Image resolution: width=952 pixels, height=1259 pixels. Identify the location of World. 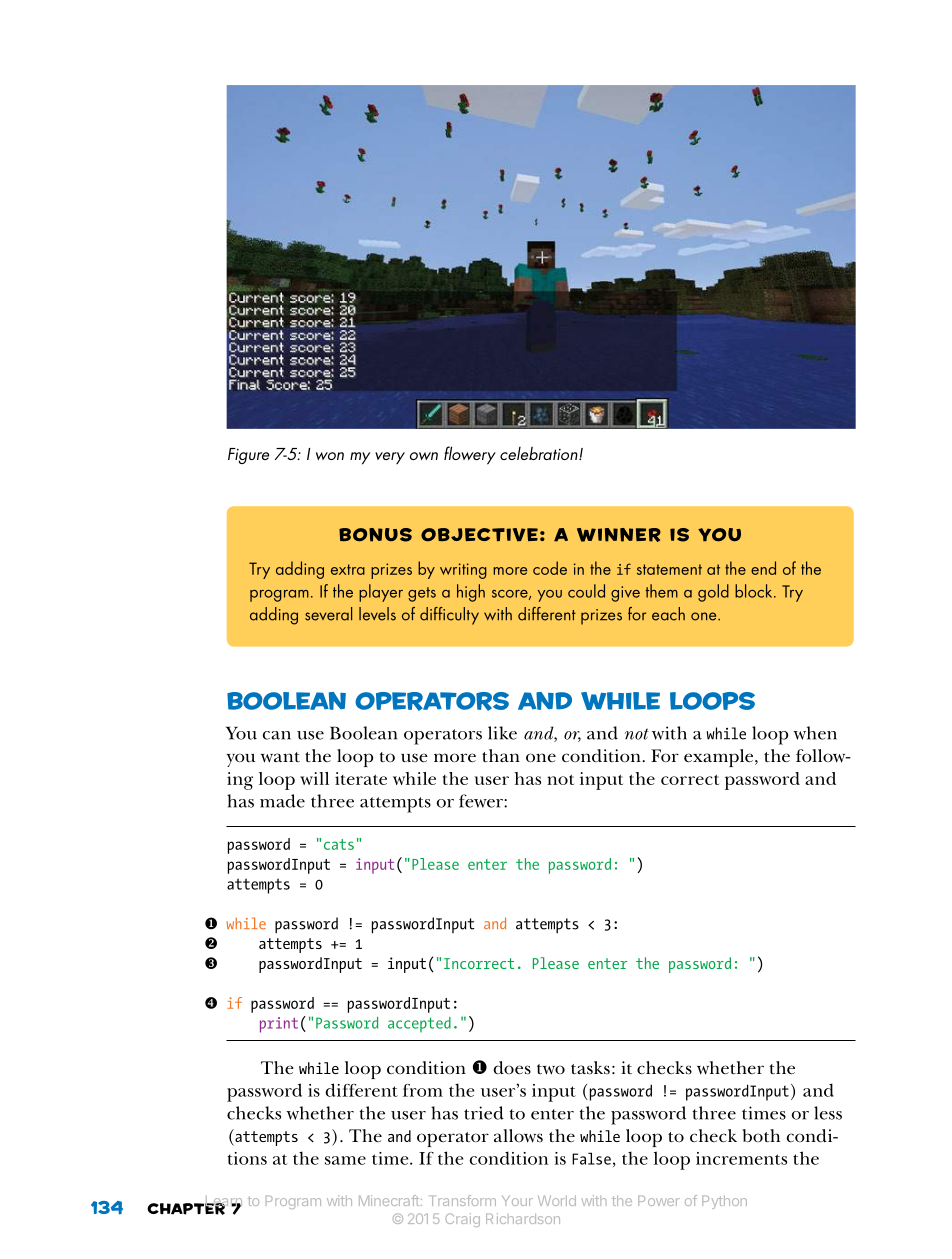
(557, 1201).
